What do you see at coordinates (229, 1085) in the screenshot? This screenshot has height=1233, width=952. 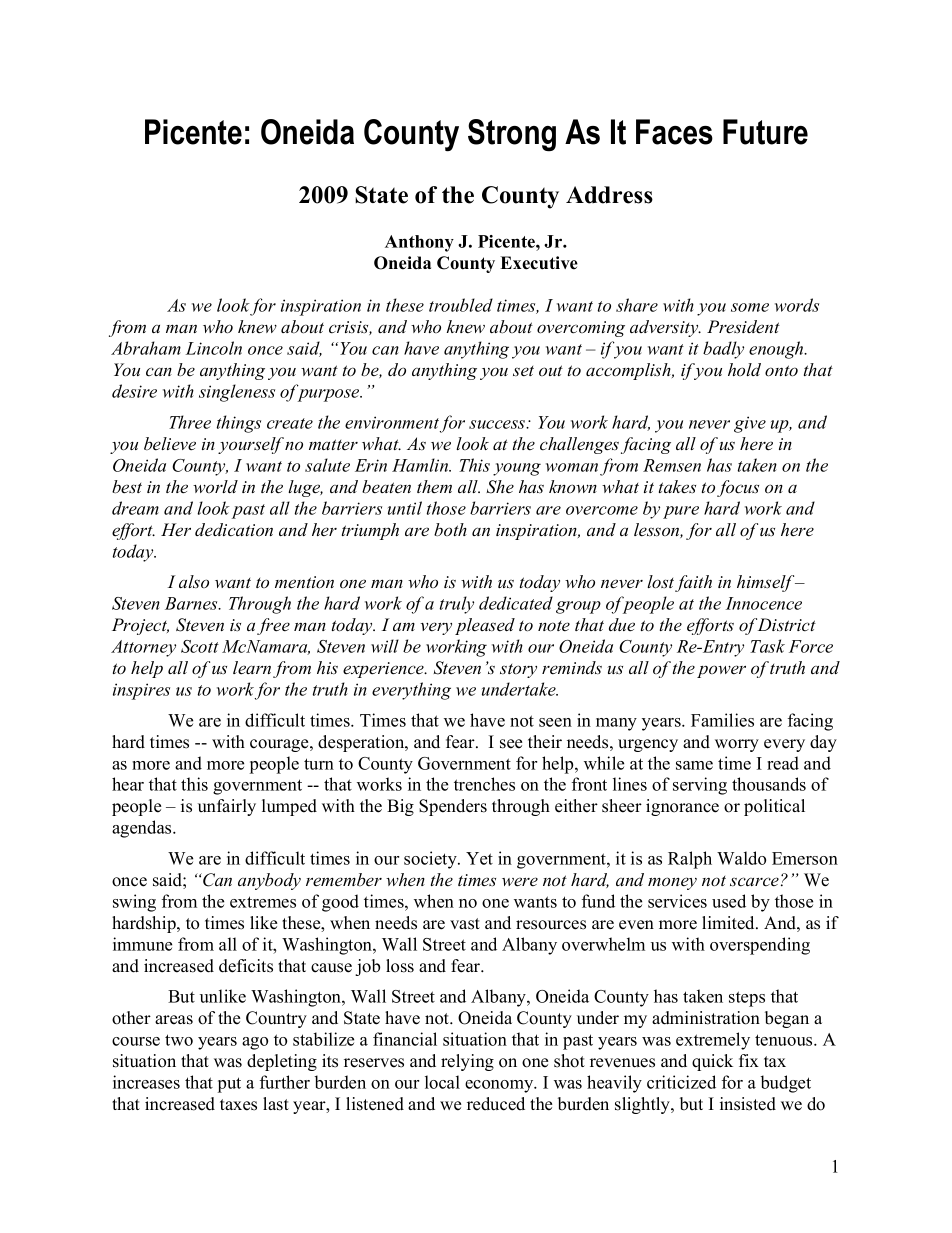 I see `put` at bounding box center [229, 1085].
